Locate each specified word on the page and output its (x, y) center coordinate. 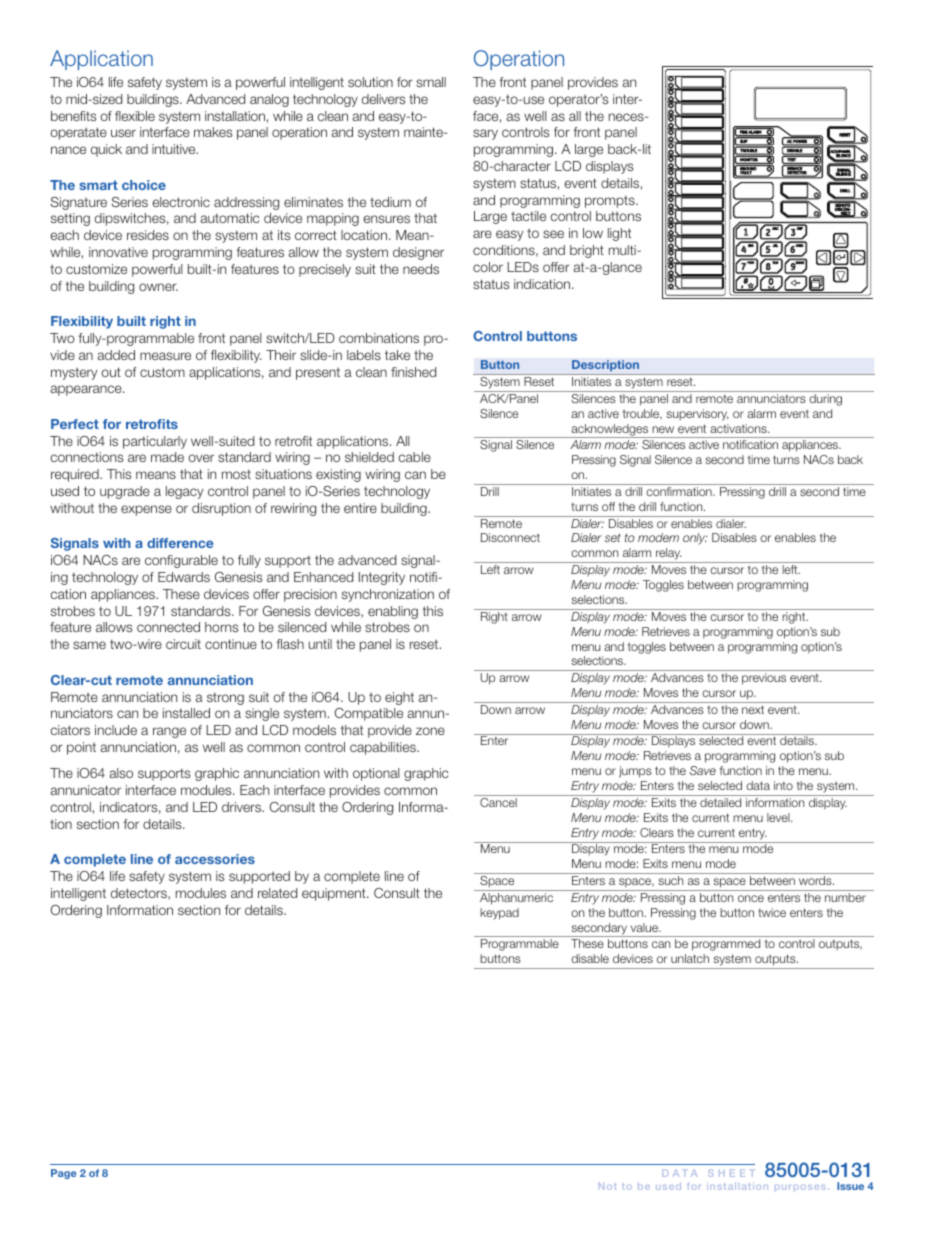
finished (413, 372)
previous (764, 679)
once (751, 898)
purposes (800, 1187)
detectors (140, 894)
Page (64, 1174)
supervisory (697, 415)
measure (165, 356)
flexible (135, 116)
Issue (850, 1186)
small (431, 82)
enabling (393, 612)
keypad (499, 914)
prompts (611, 201)
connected (168, 627)
